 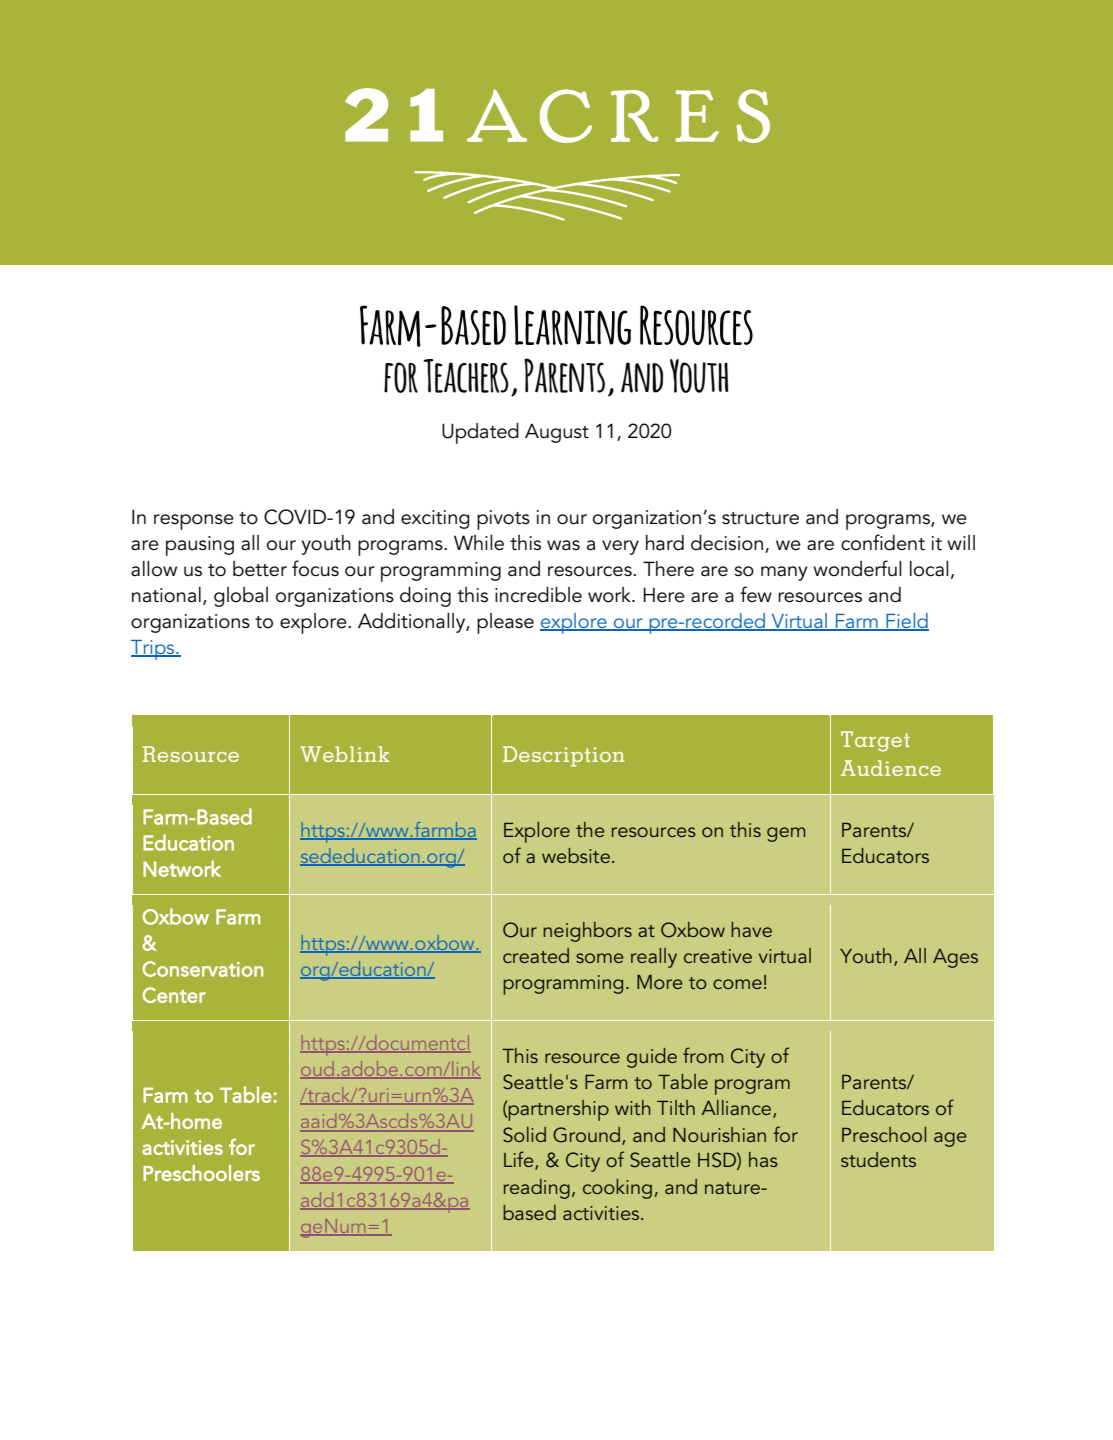 What do you see at coordinates (537, 1189) in the screenshot?
I see `reading` at bounding box center [537, 1189].
